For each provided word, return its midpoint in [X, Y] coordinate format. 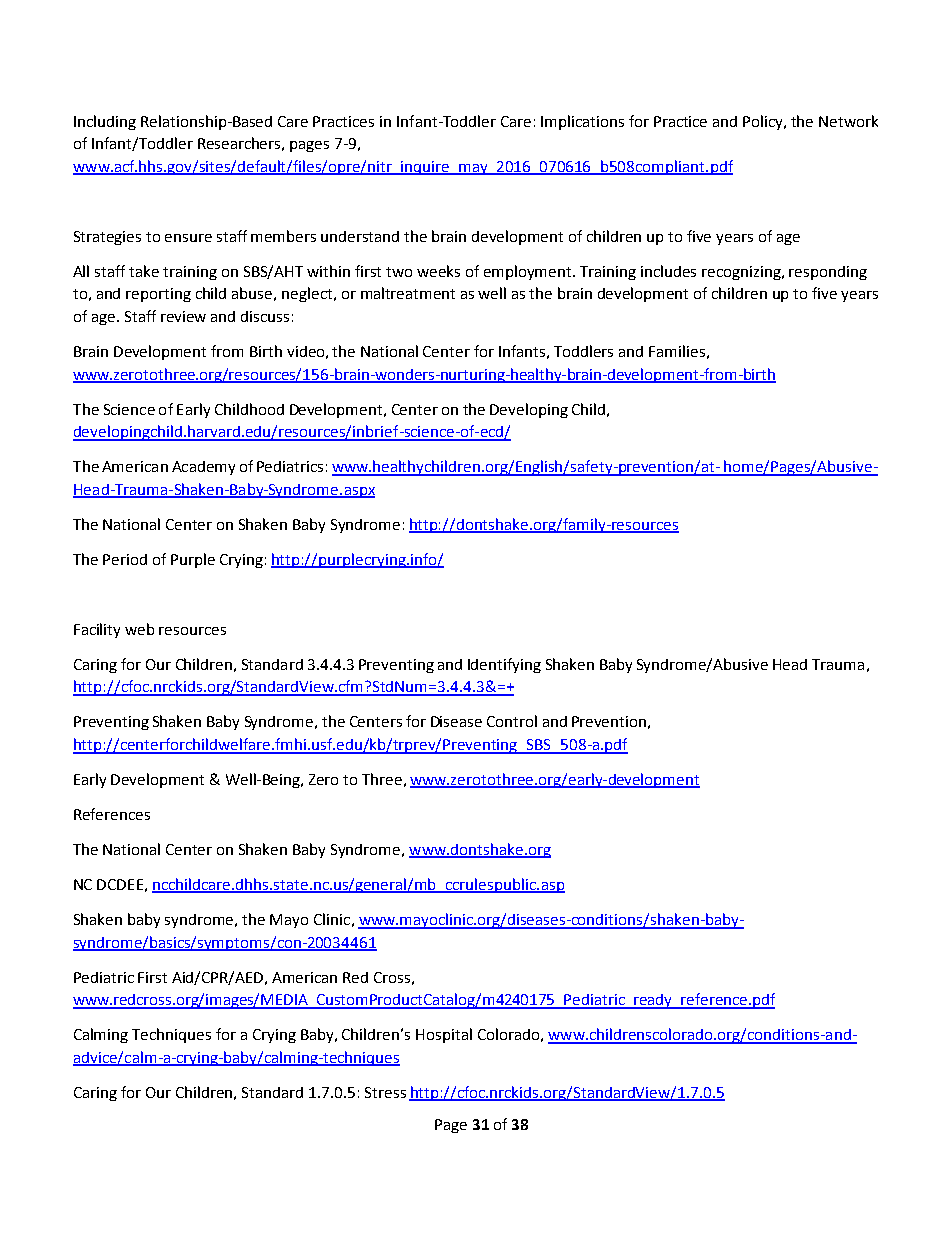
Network [848, 121]
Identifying [504, 665]
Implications [582, 122]
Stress [385, 1092]
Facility [97, 630]
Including [105, 122]
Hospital [444, 1035]
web [139, 629]
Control [512, 721]
